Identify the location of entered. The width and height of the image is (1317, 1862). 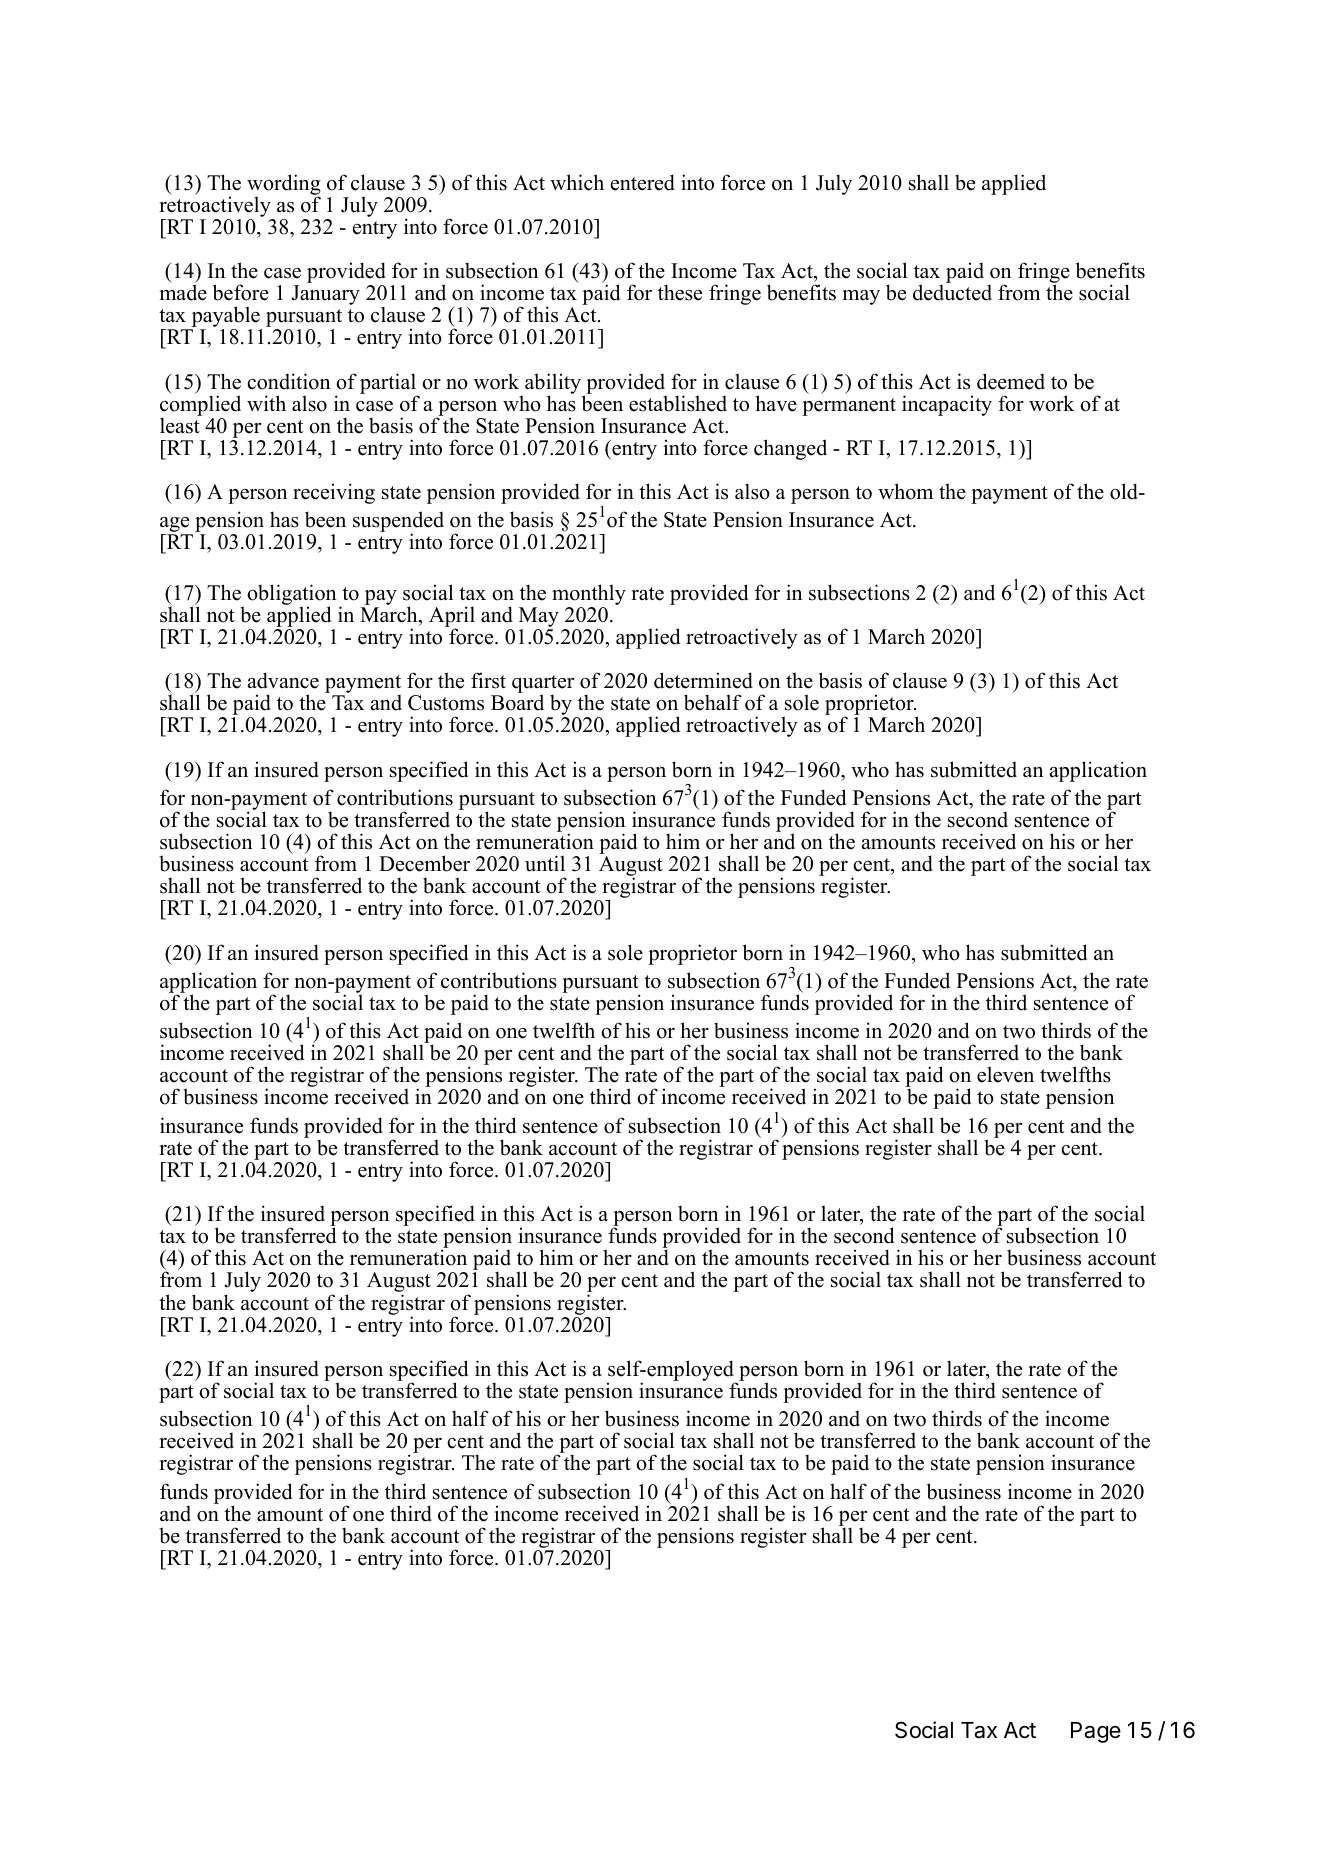
(643, 182).
